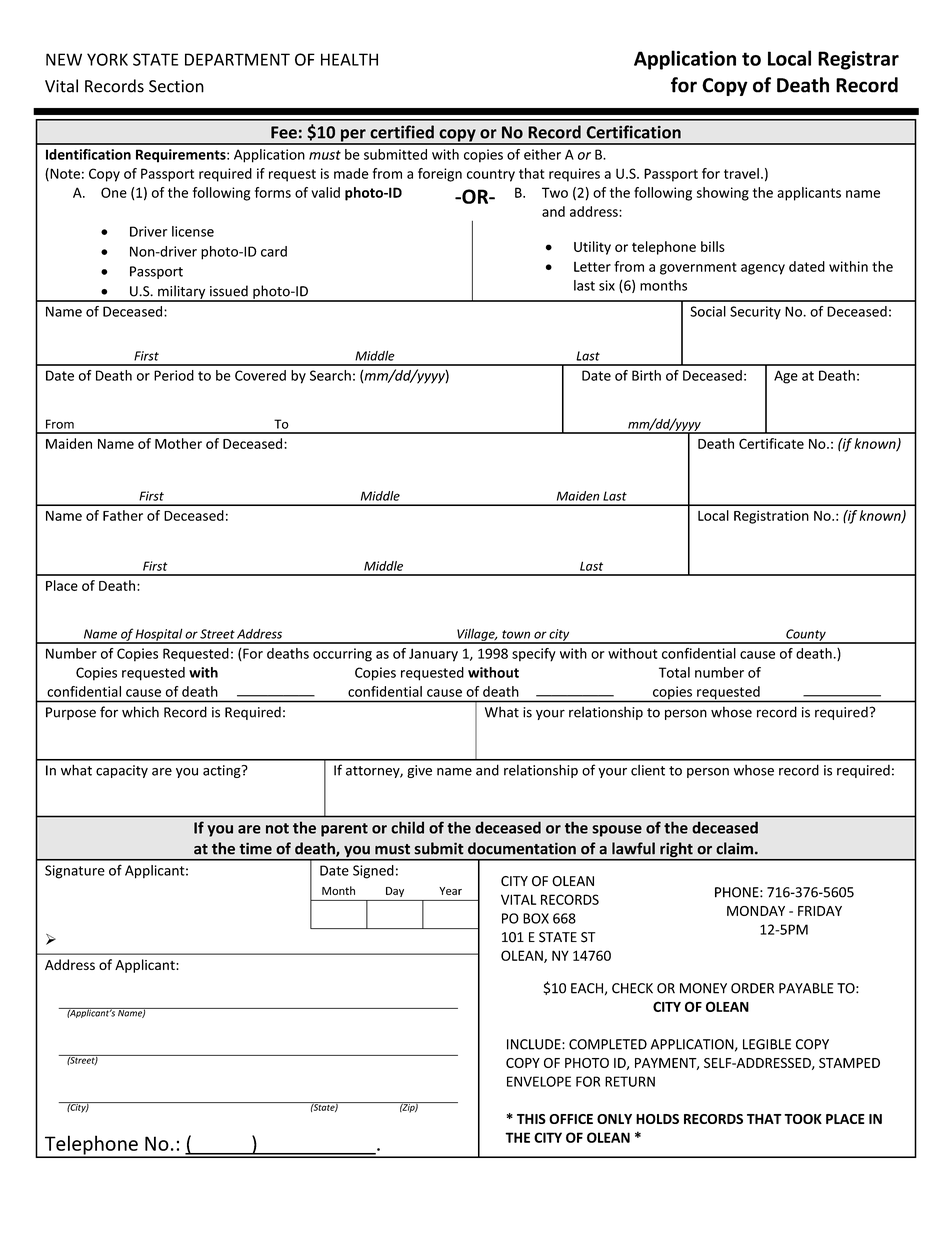 Image resolution: width=952 pixels, height=1233 pixels. What do you see at coordinates (516, 634) in the image?
I see `town` at bounding box center [516, 634].
